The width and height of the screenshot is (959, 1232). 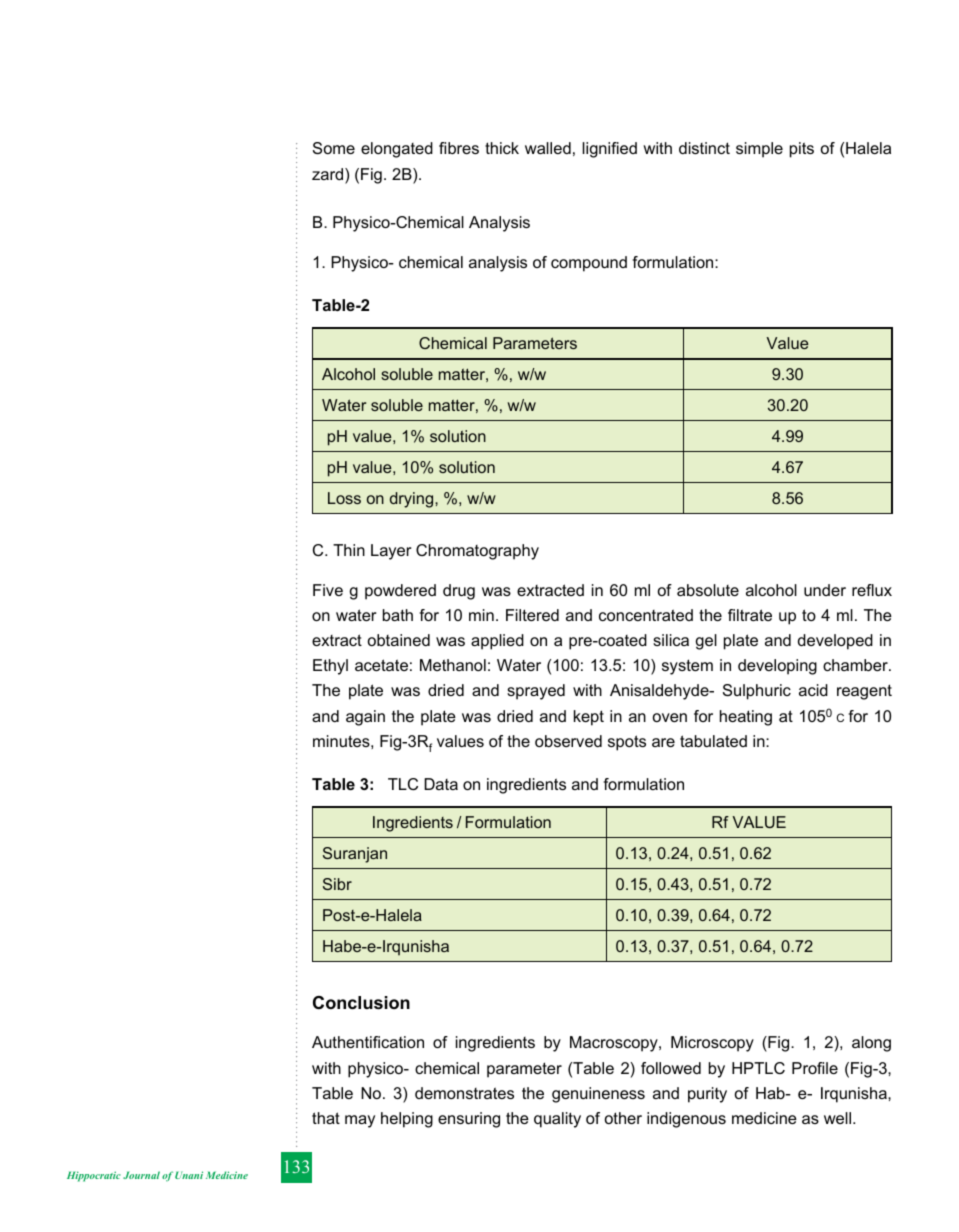 What do you see at coordinates (141, 1175) in the screenshot?
I see `Journal` at bounding box center [141, 1175].
